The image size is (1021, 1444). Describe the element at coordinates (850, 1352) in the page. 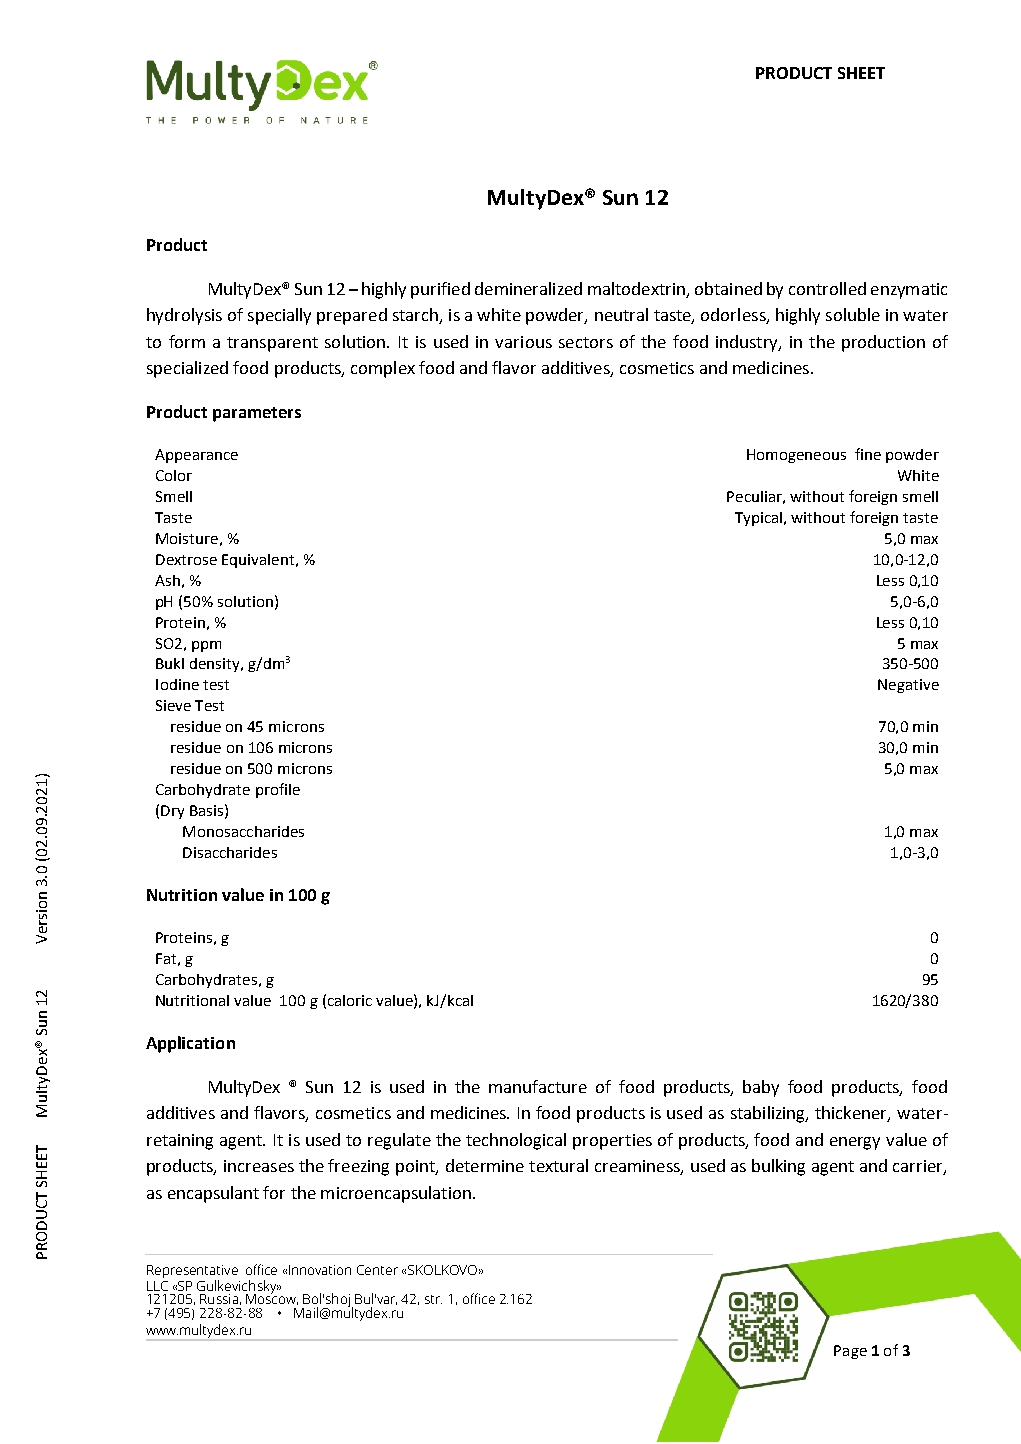

I see `Page` at that location.
